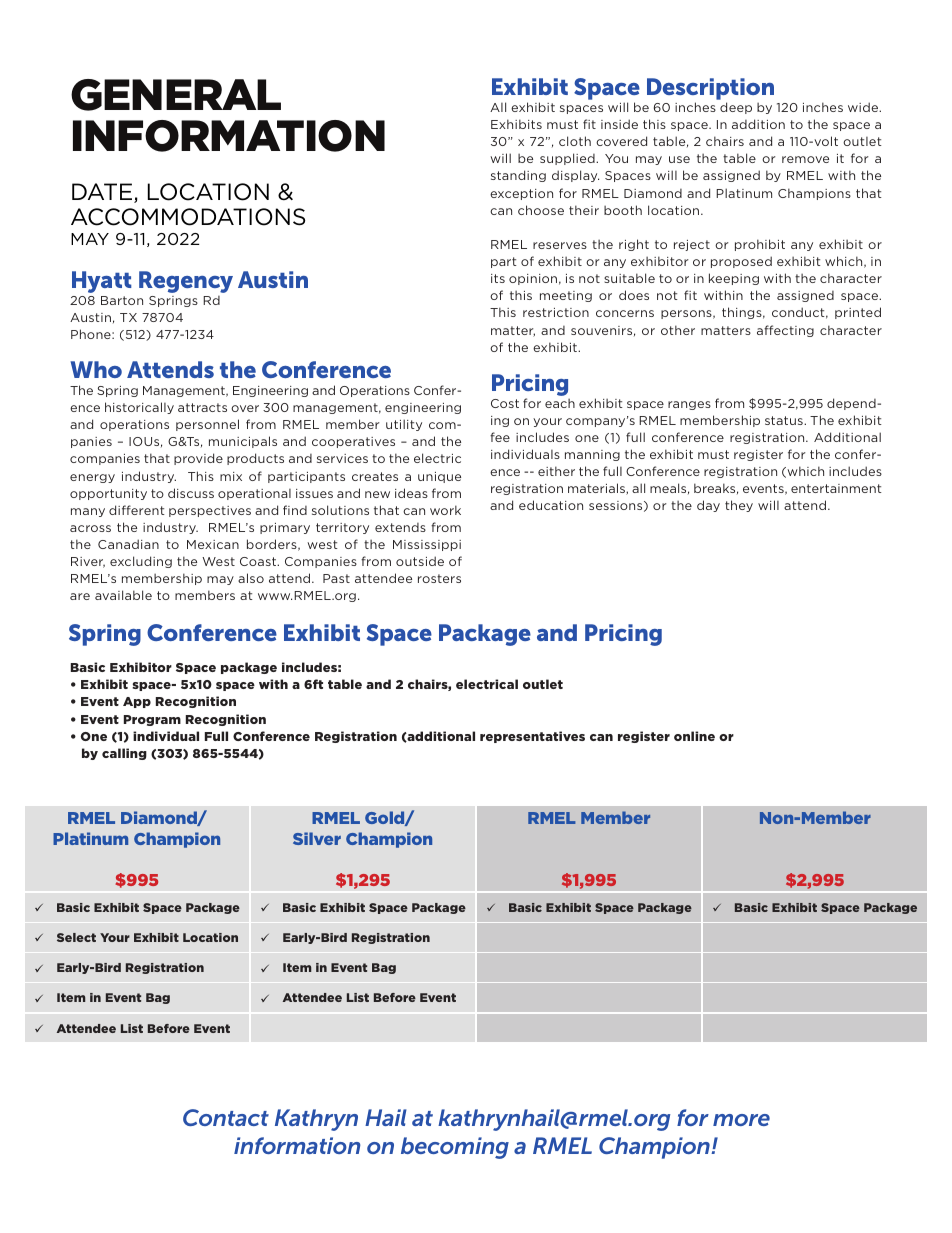 This image has height=1233, width=952. Describe the element at coordinates (785, 420) in the image. I see `status` at that location.
